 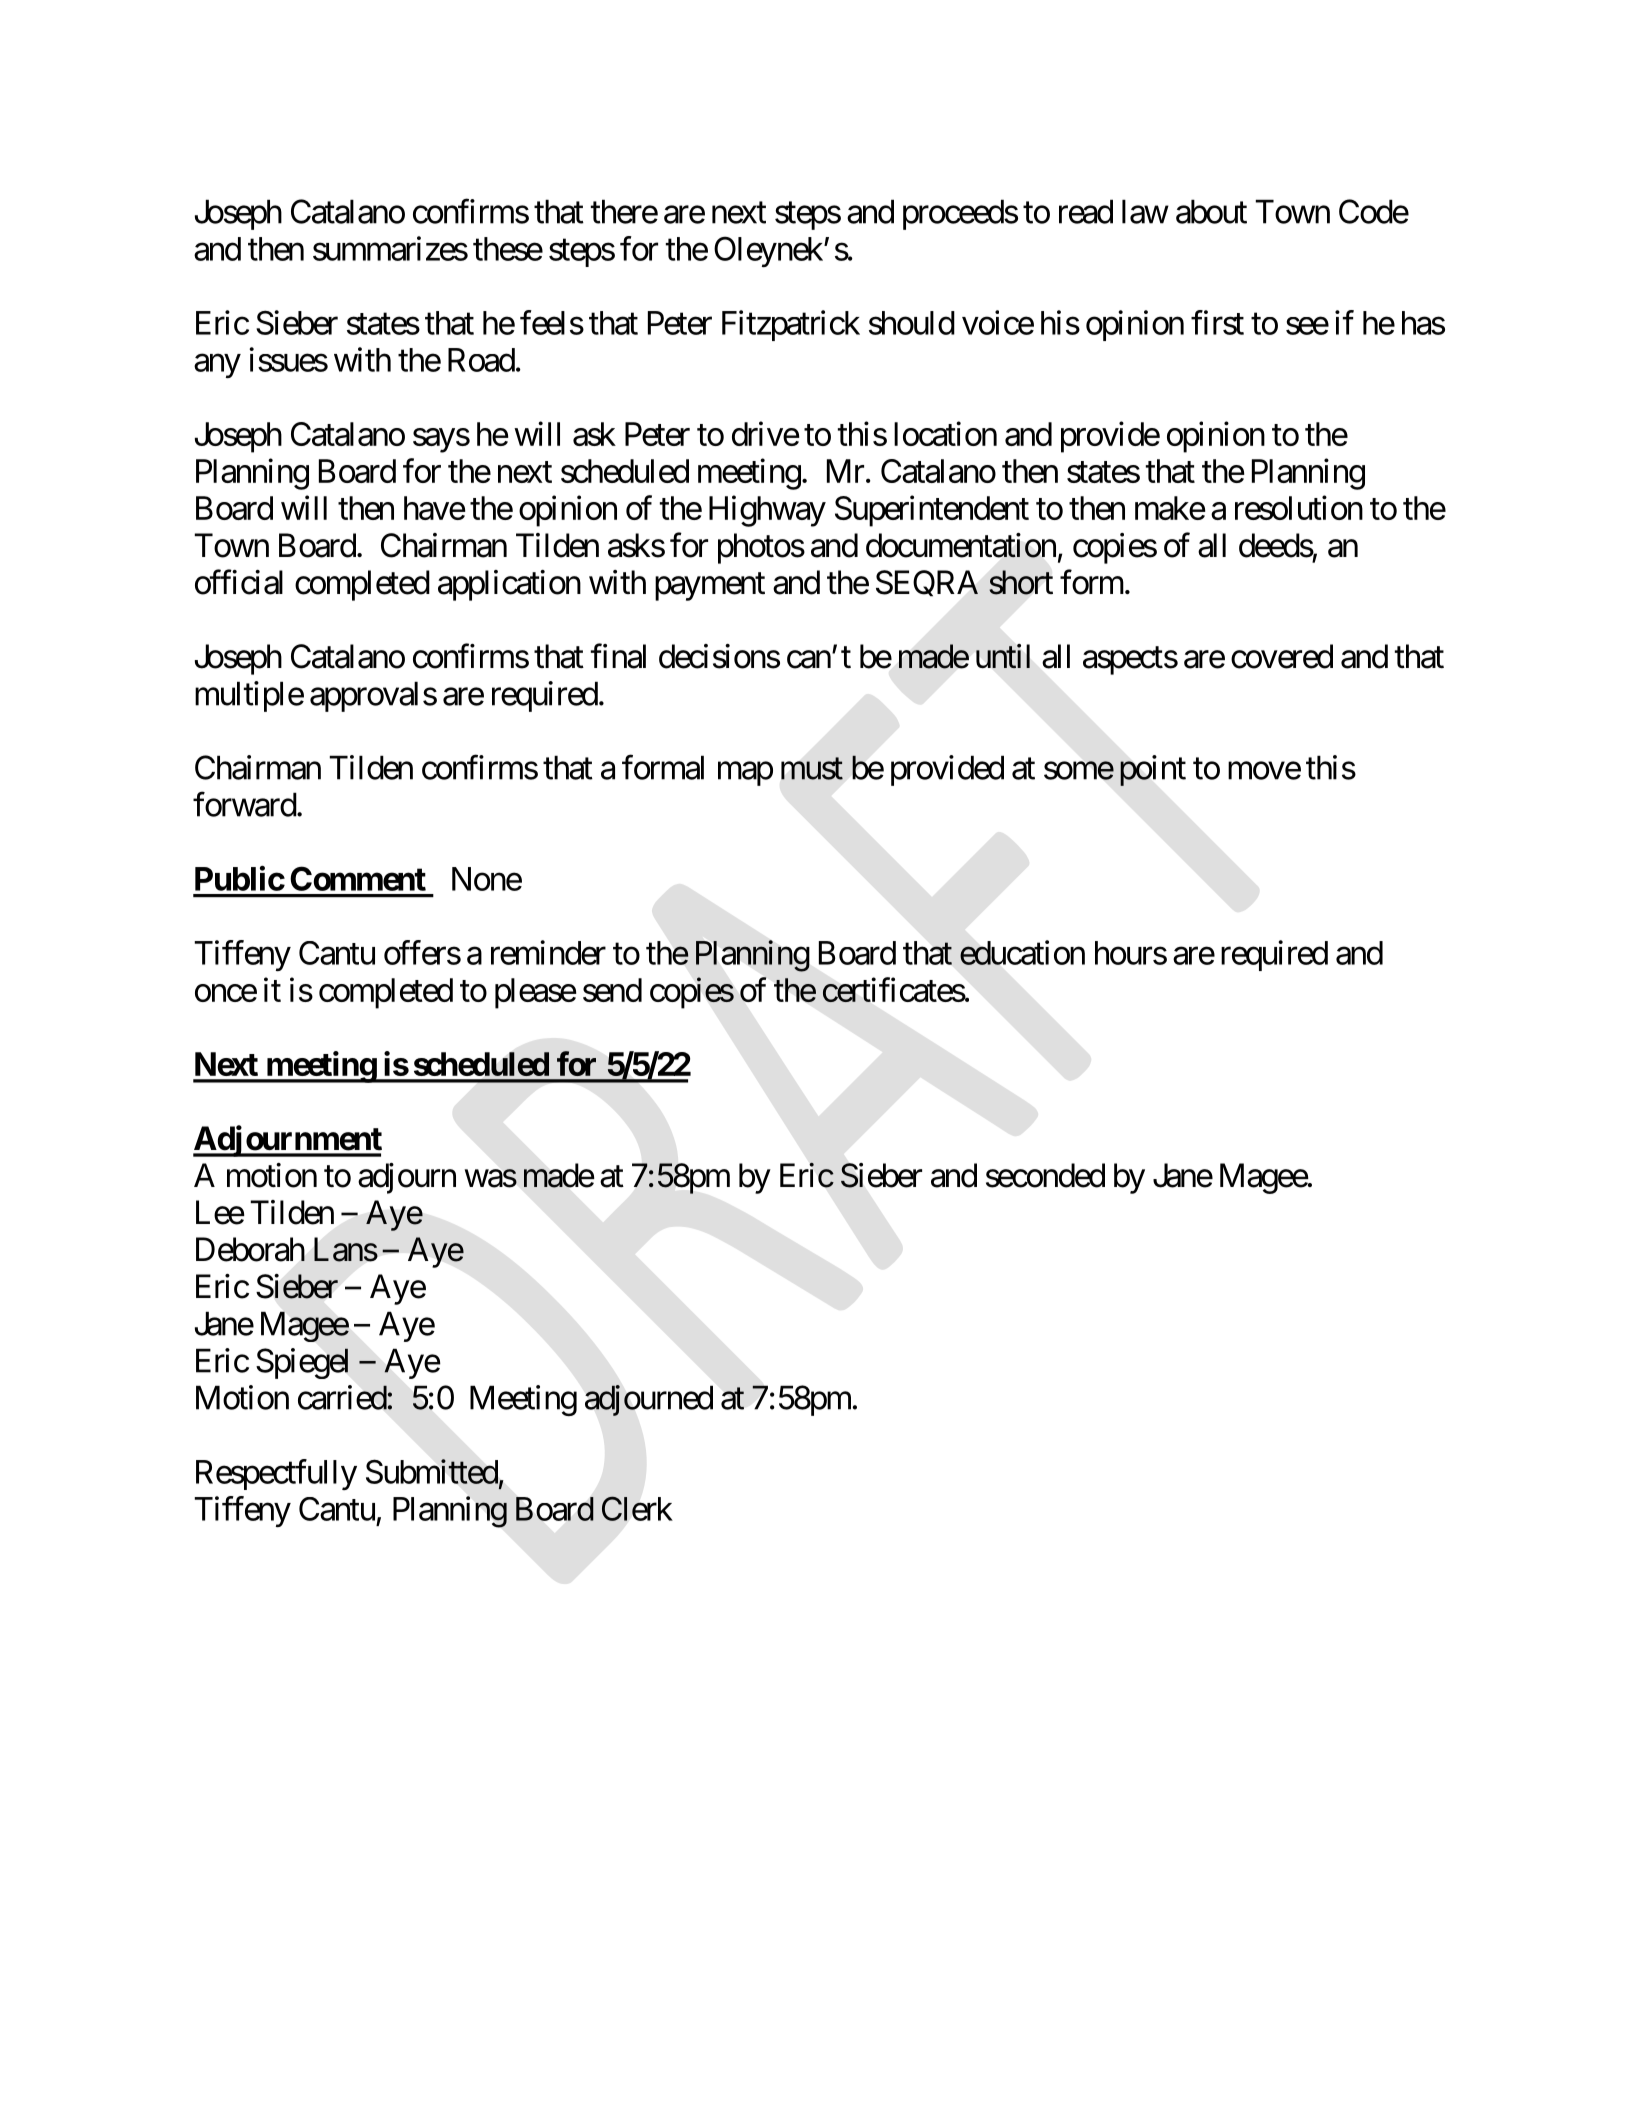 What do you see at coordinates (1153, 770) in the screenshot?
I see `point` at bounding box center [1153, 770].
